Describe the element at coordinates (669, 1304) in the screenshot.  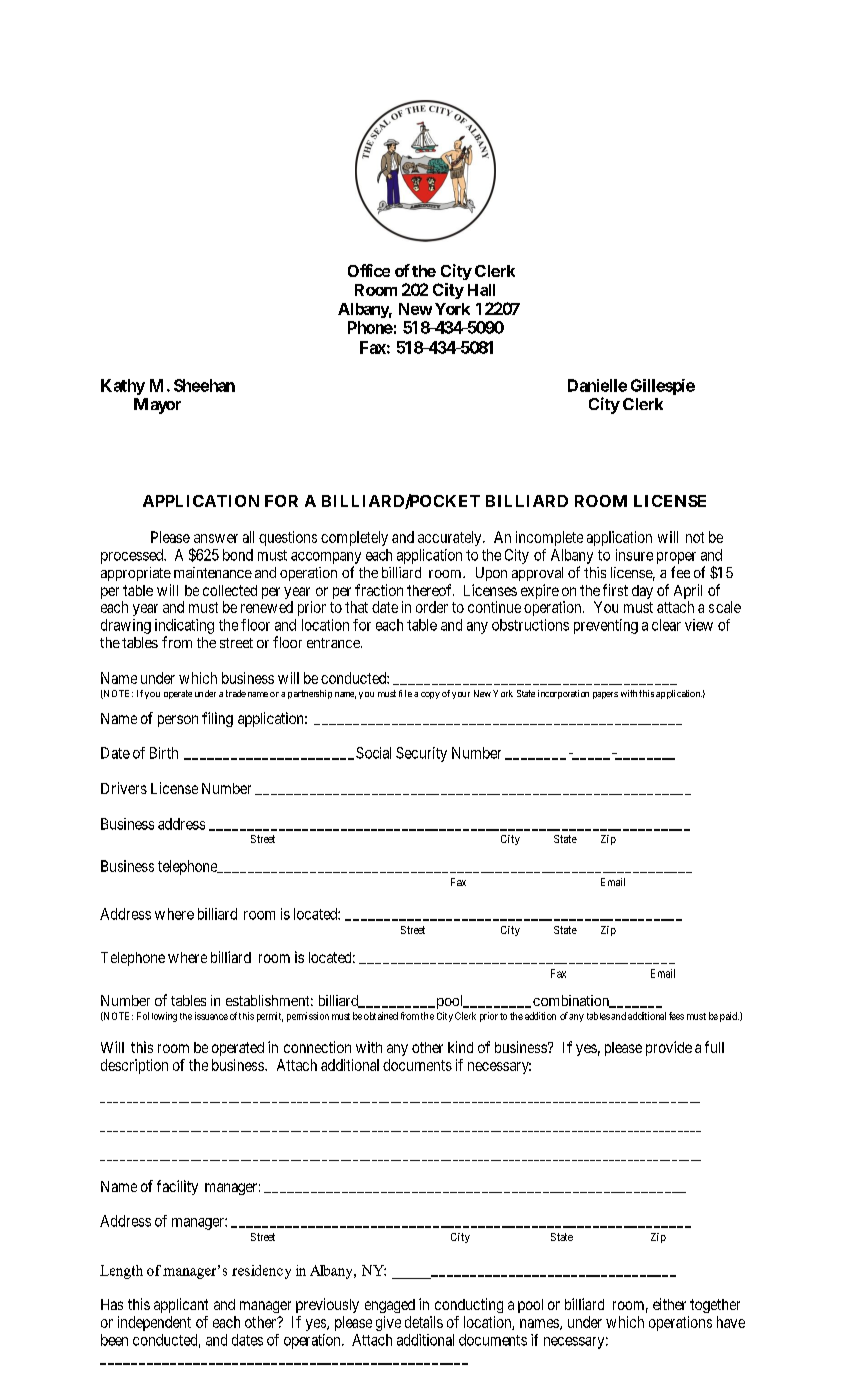
I see `either` at that location.
